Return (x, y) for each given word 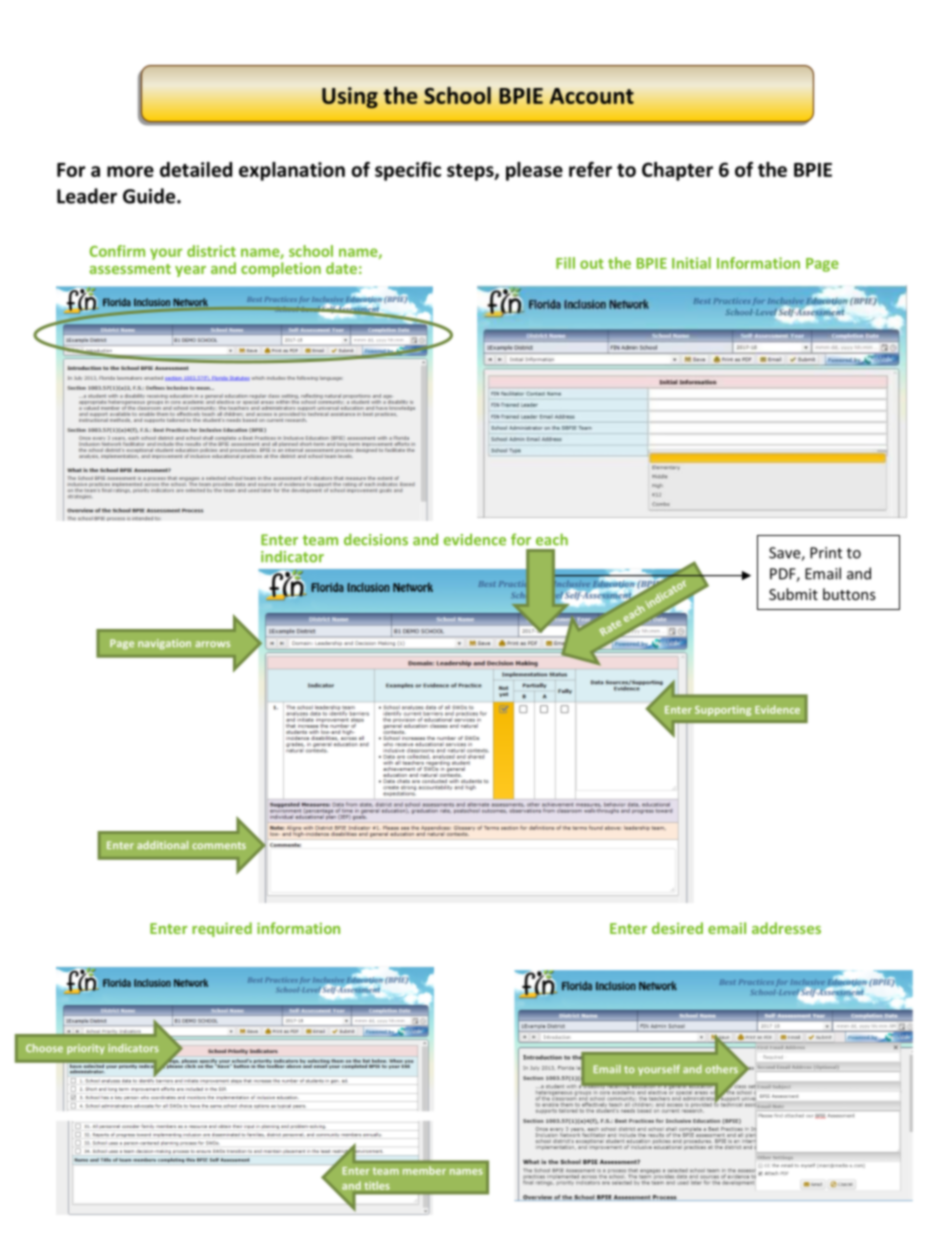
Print (826, 553)
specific (408, 171)
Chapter (677, 171)
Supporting (723, 710)
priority (86, 1049)
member (424, 1170)
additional (162, 845)
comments (219, 845)
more (130, 171)
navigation (164, 644)
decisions (376, 539)
